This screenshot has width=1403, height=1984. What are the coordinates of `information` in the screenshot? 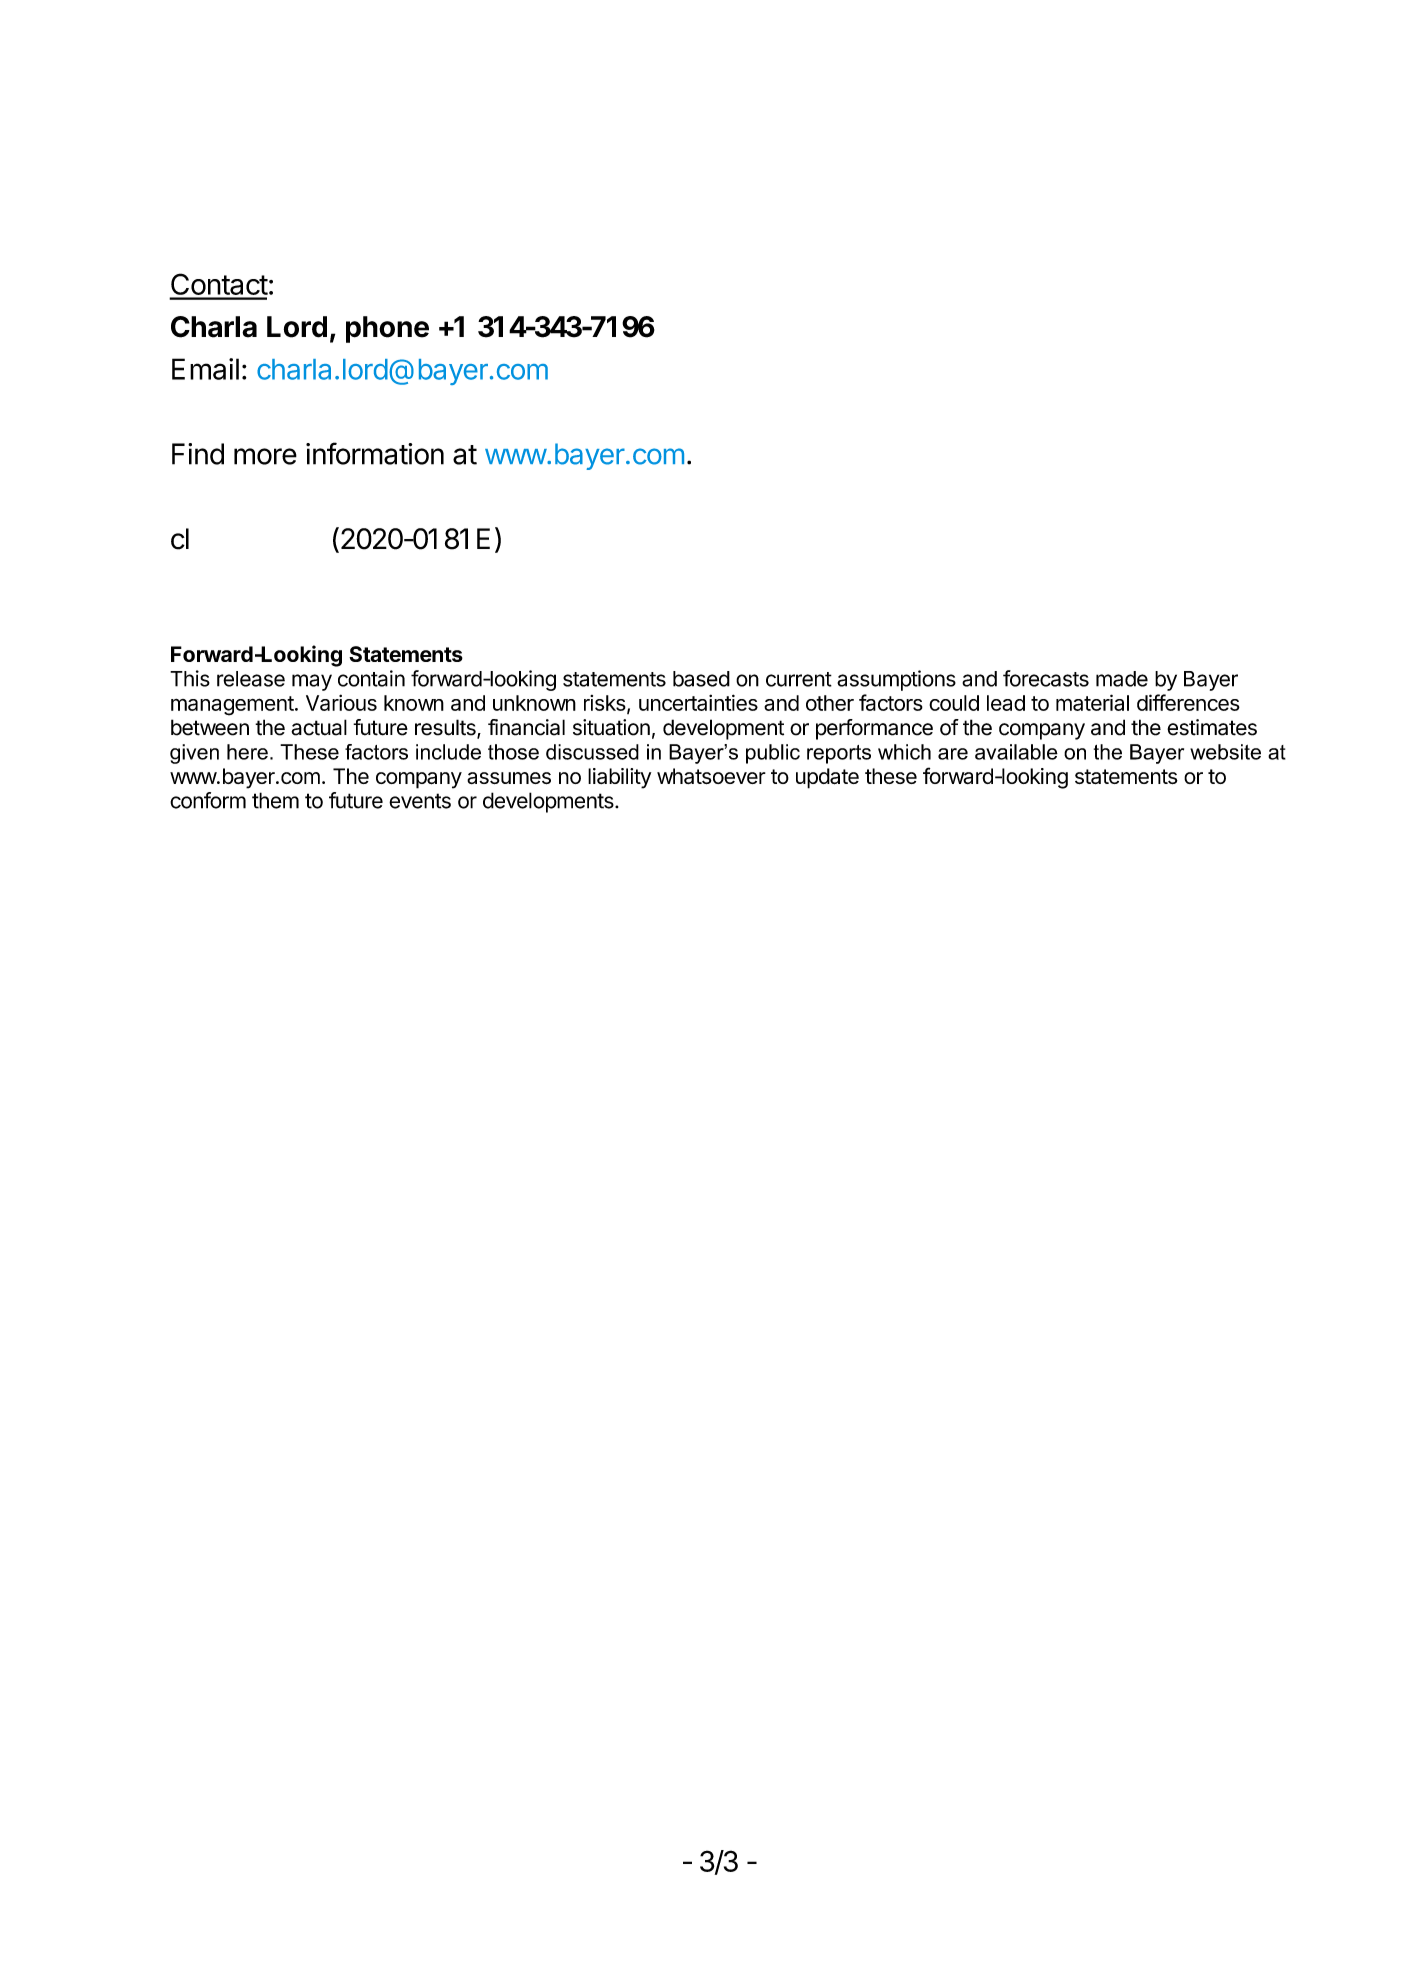 It's located at (375, 453).
